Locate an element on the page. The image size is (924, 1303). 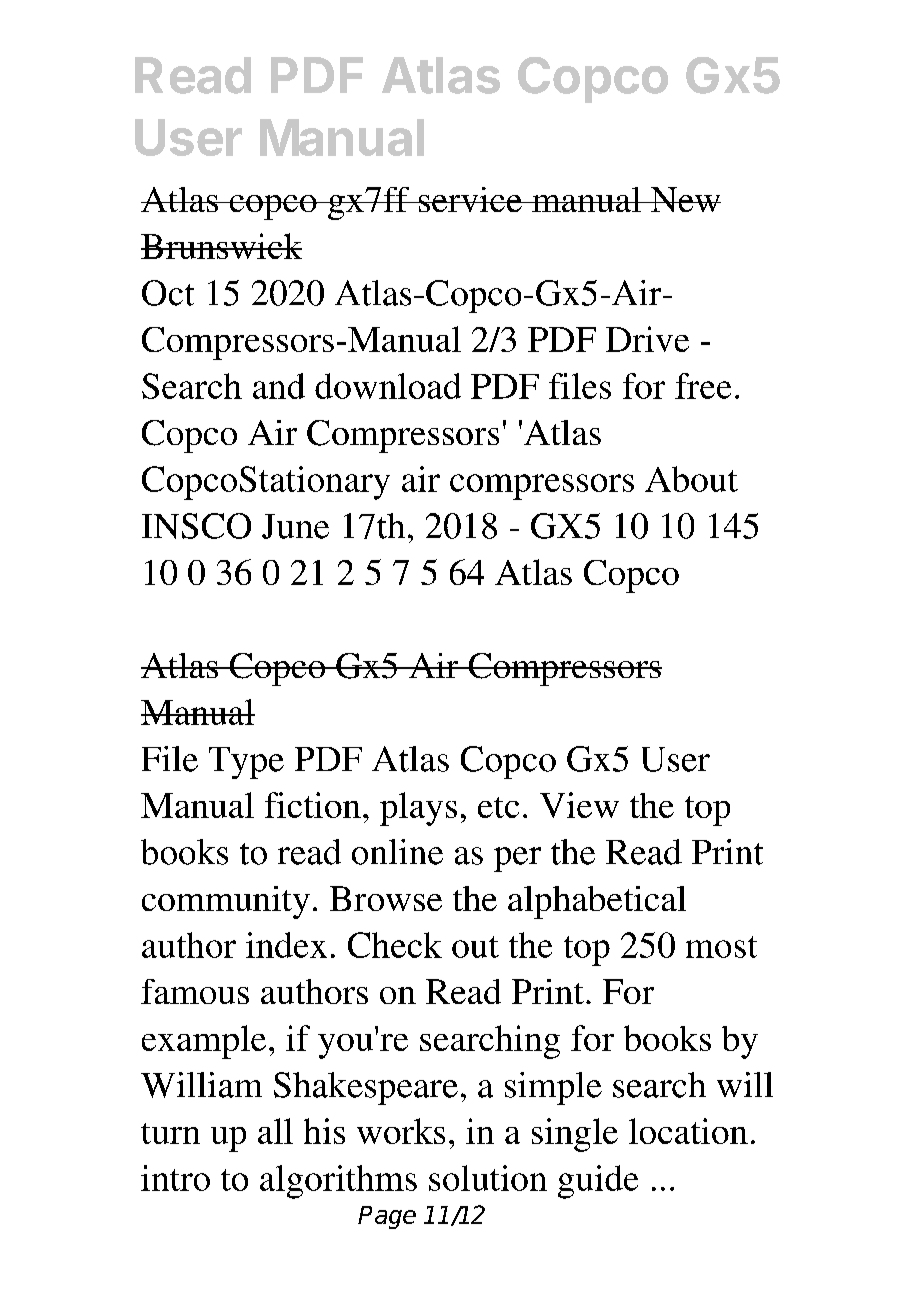
alphabetical is located at coordinates (597, 902).
